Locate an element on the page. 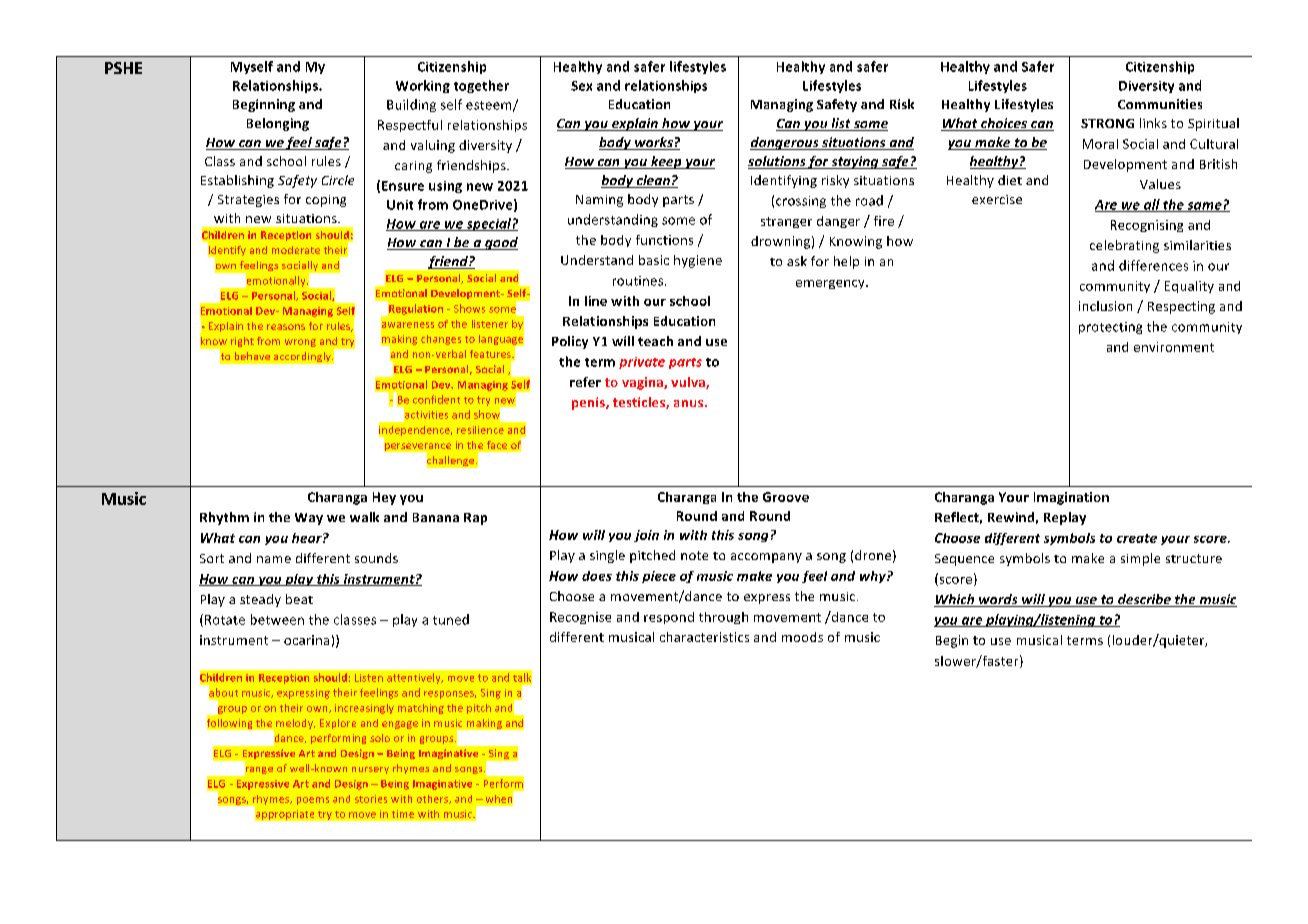 The width and height of the page is (1308, 924). moderate is located at coordinates (296, 250).
